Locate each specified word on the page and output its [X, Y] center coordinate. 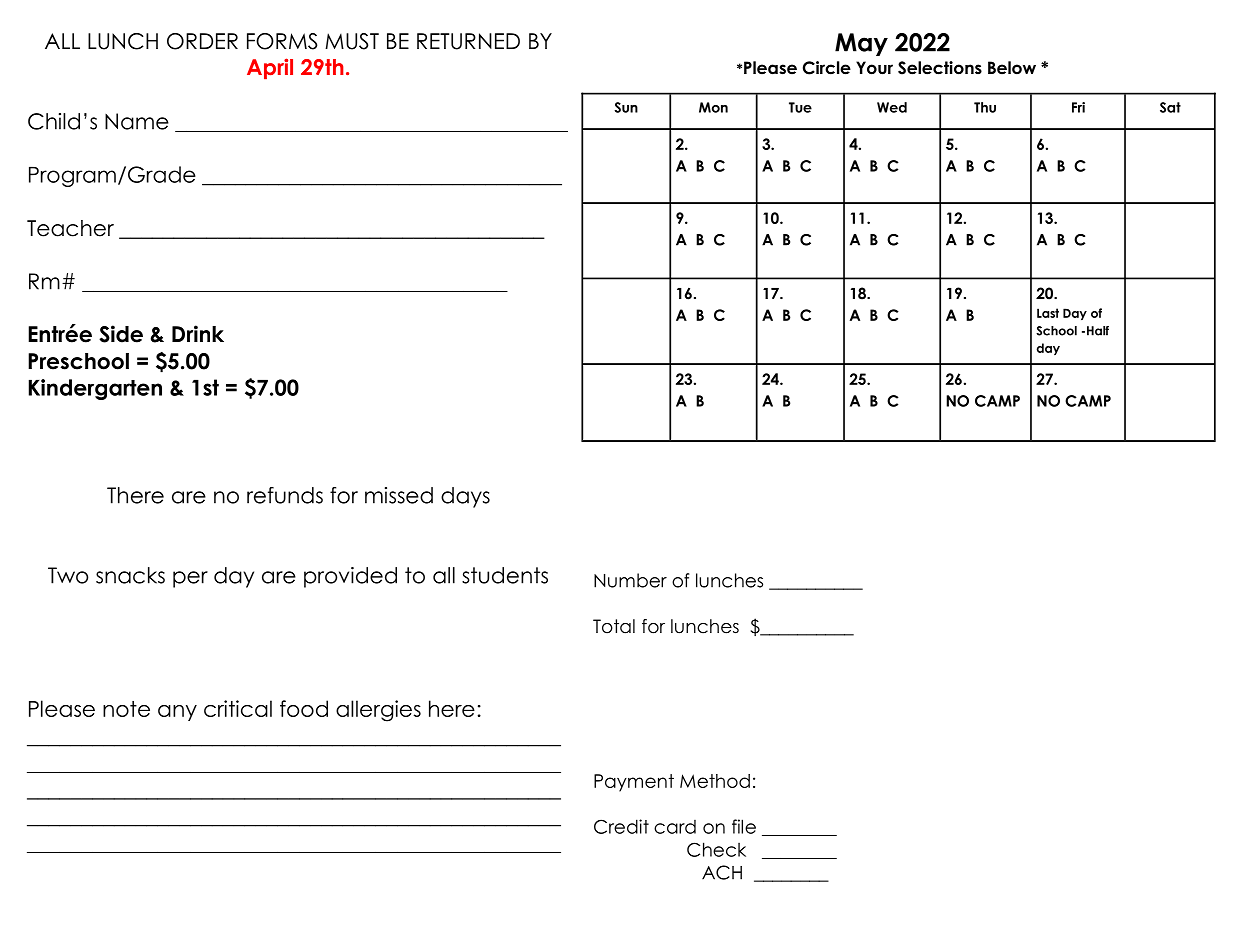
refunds [285, 495]
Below [1012, 68]
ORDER [202, 41]
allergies [378, 711]
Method [715, 781]
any [177, 713]
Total [614, 626]
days [465, 497]
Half [1098, 331]
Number [630, 580]
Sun [626, 107]
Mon [713, 107]
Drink [198, 333]
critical [238, 708]
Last [1048, 313]
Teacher [70, 228]
